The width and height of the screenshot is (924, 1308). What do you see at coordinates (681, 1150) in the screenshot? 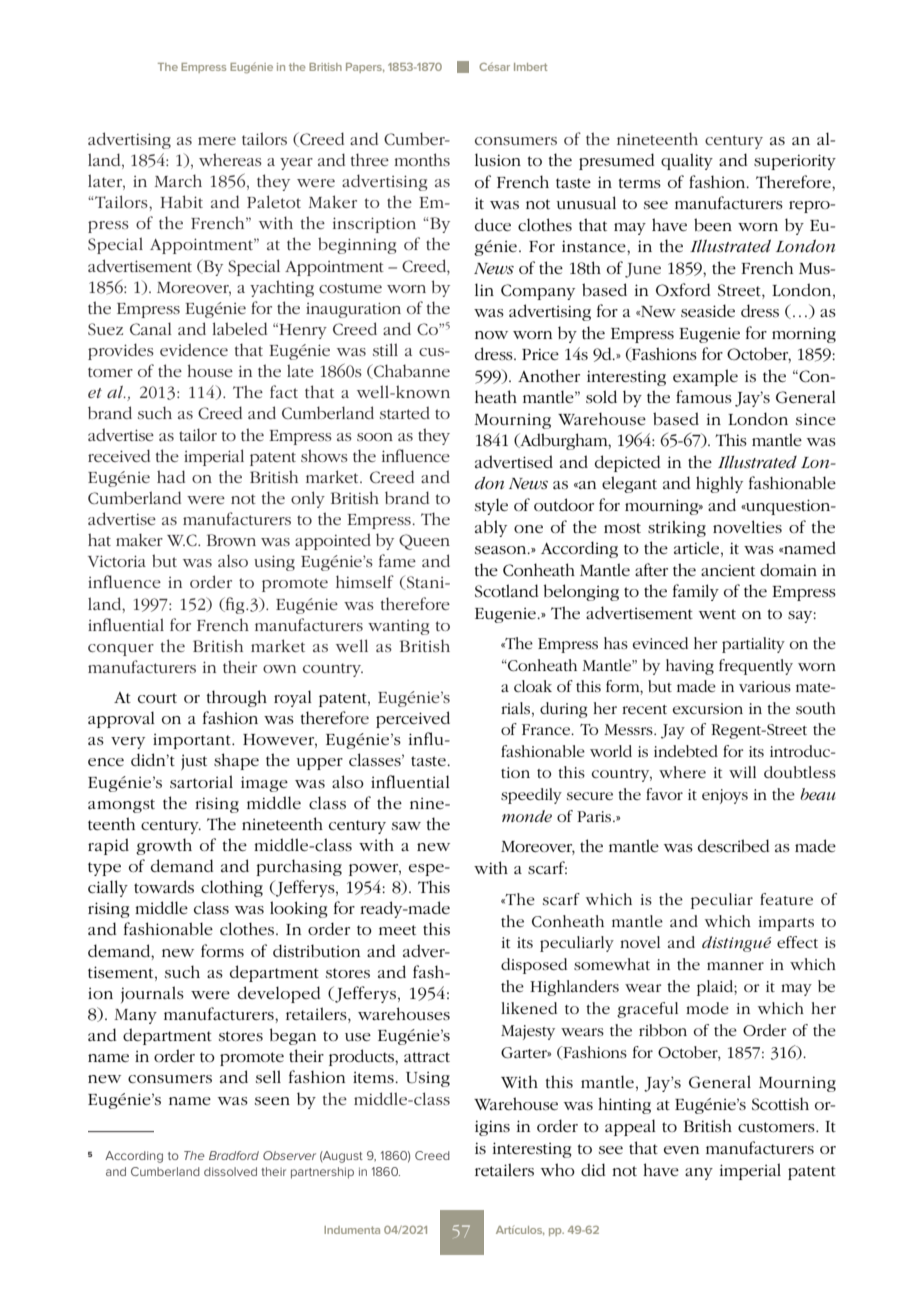
I see `even` at bounding box center [681, 1150].
